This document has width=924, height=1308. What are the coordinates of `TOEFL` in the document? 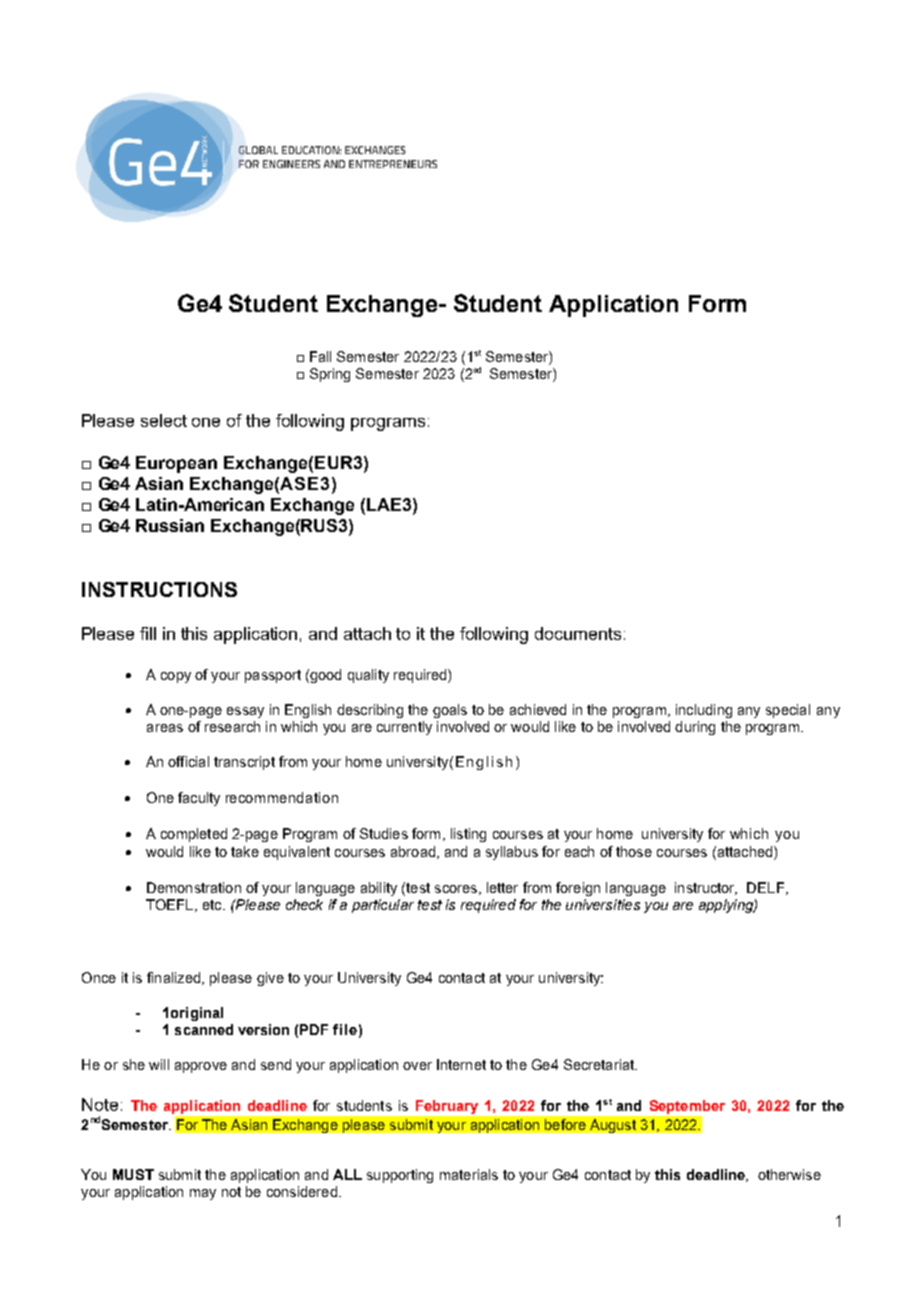 It's located at (169, 904).
